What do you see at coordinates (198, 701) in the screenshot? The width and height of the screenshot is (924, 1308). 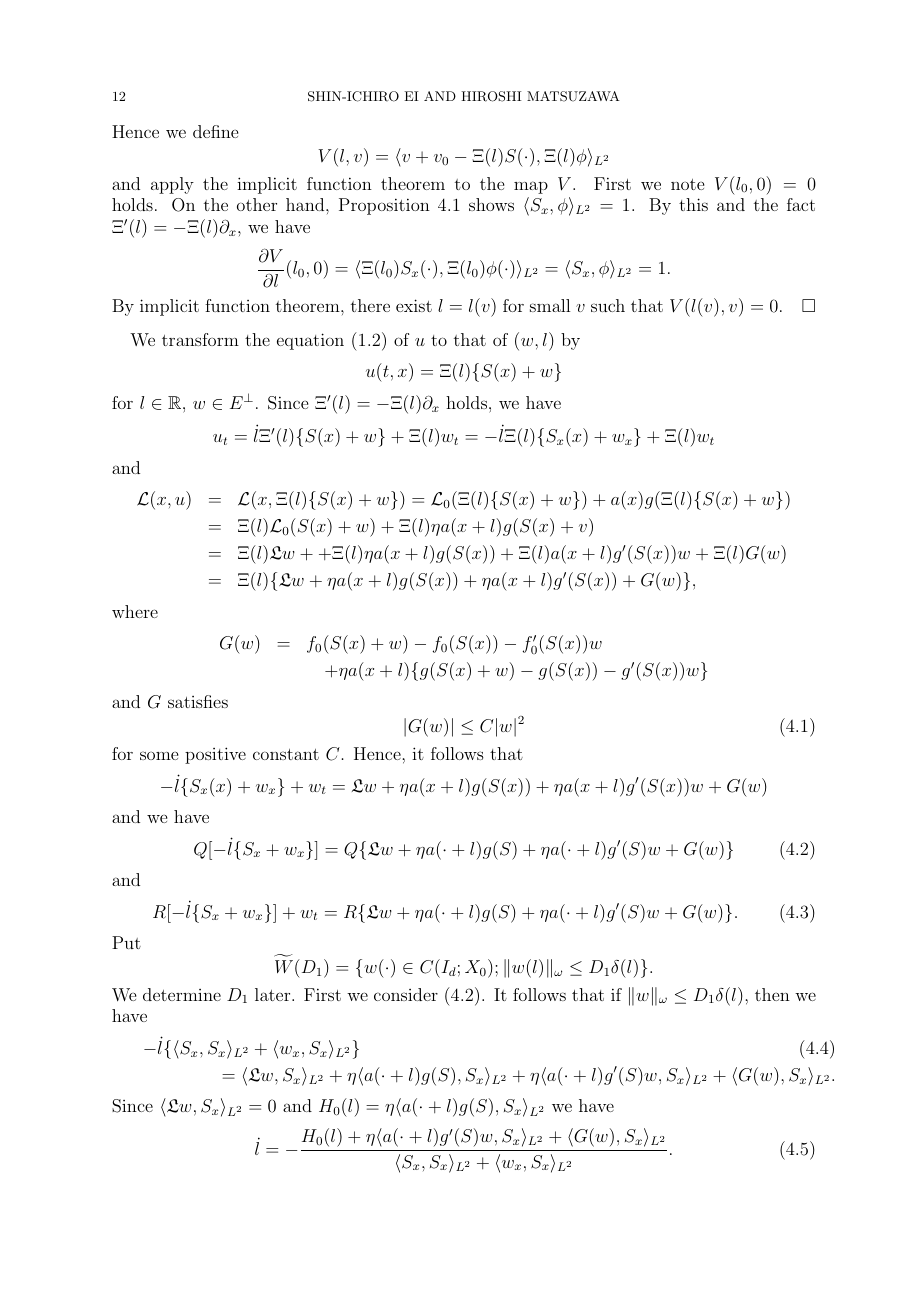 I see `satisfies` at bounding box center [198, 701].
